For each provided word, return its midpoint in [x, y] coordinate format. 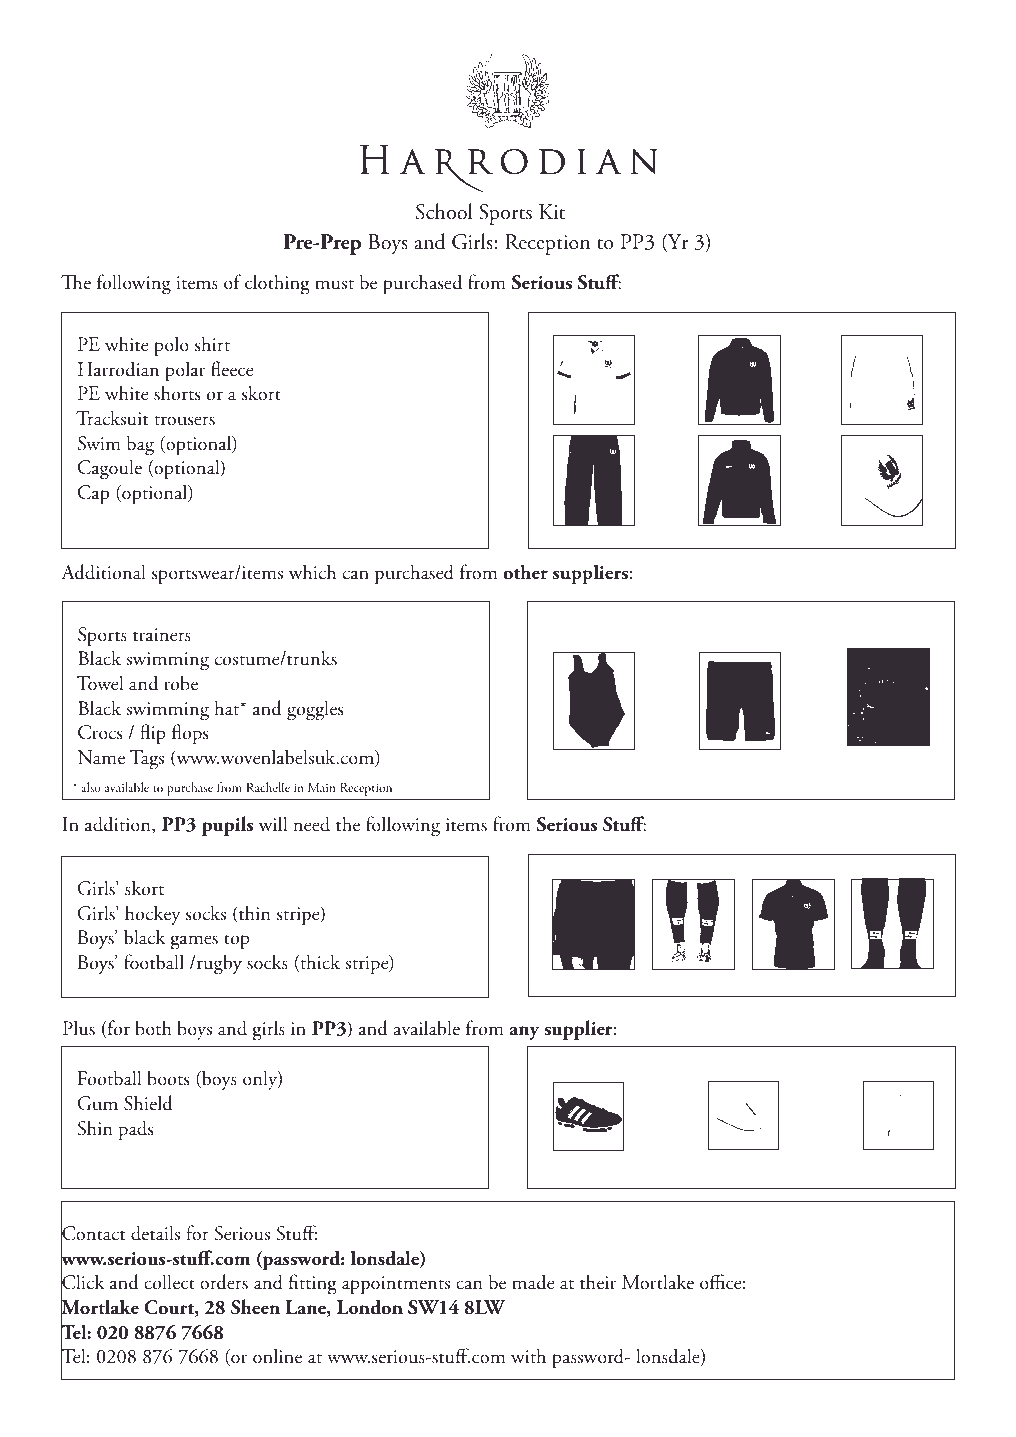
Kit [552, 212]
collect [169, 1282]
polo [171, 346]
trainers [162, 635]
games [194, 942]
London [370, 1307]
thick [319, 963]
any [524, 1033]
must [334, 284]
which [312, 572]
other [525, 572]
